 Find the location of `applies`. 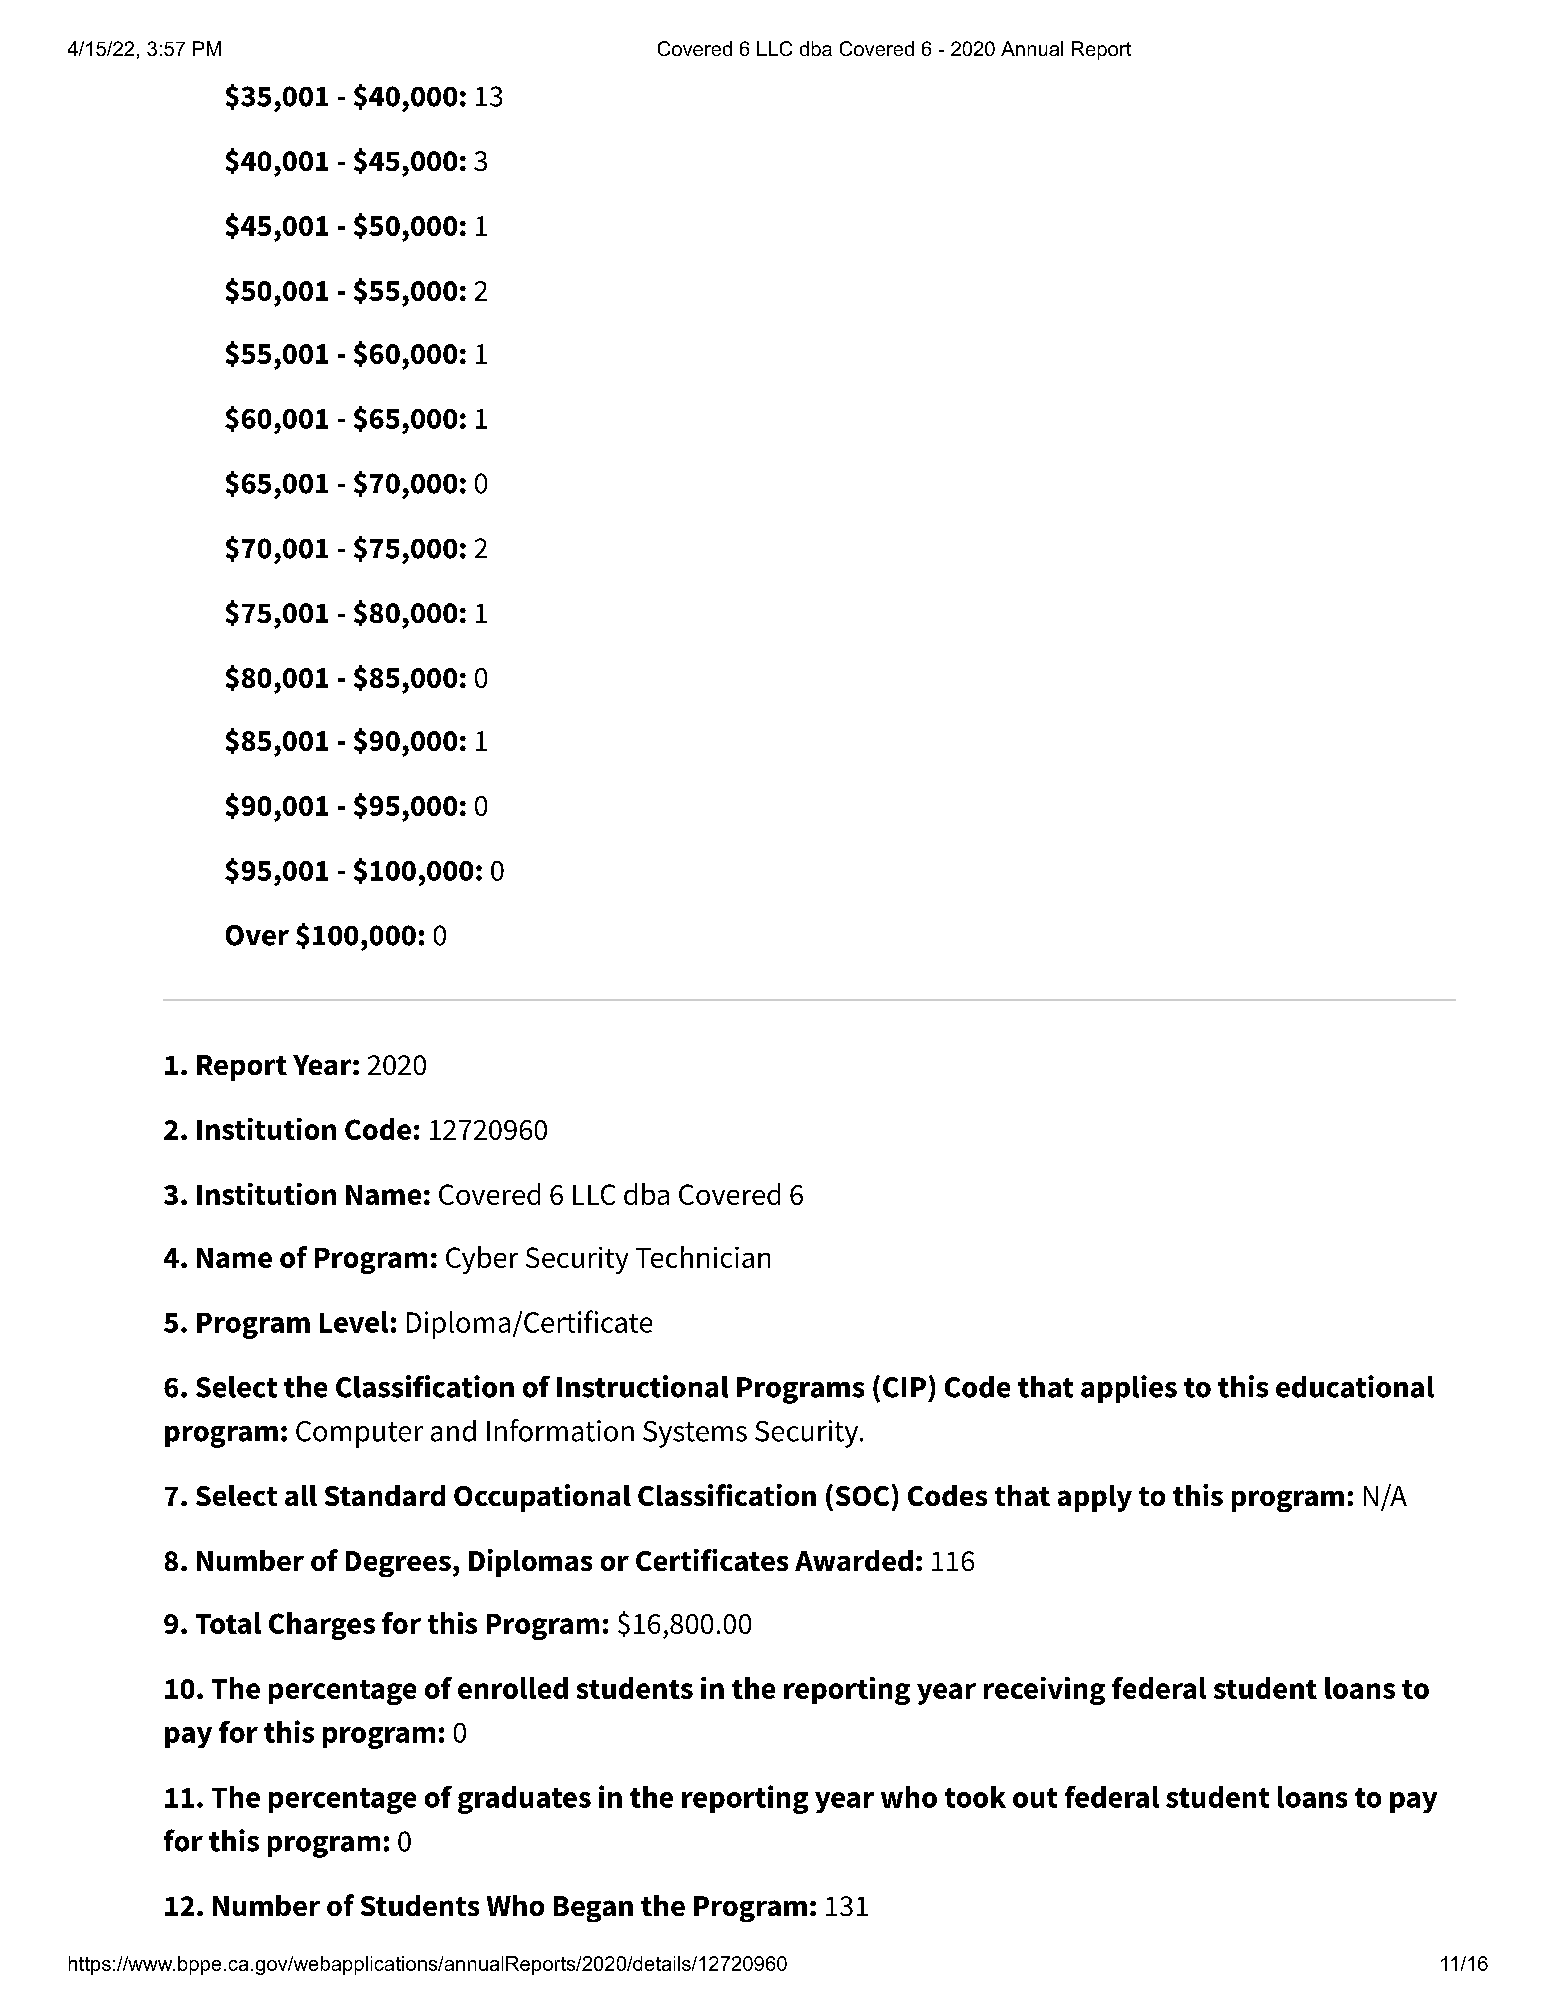

applies is located at coordinates (1129, 1389).
